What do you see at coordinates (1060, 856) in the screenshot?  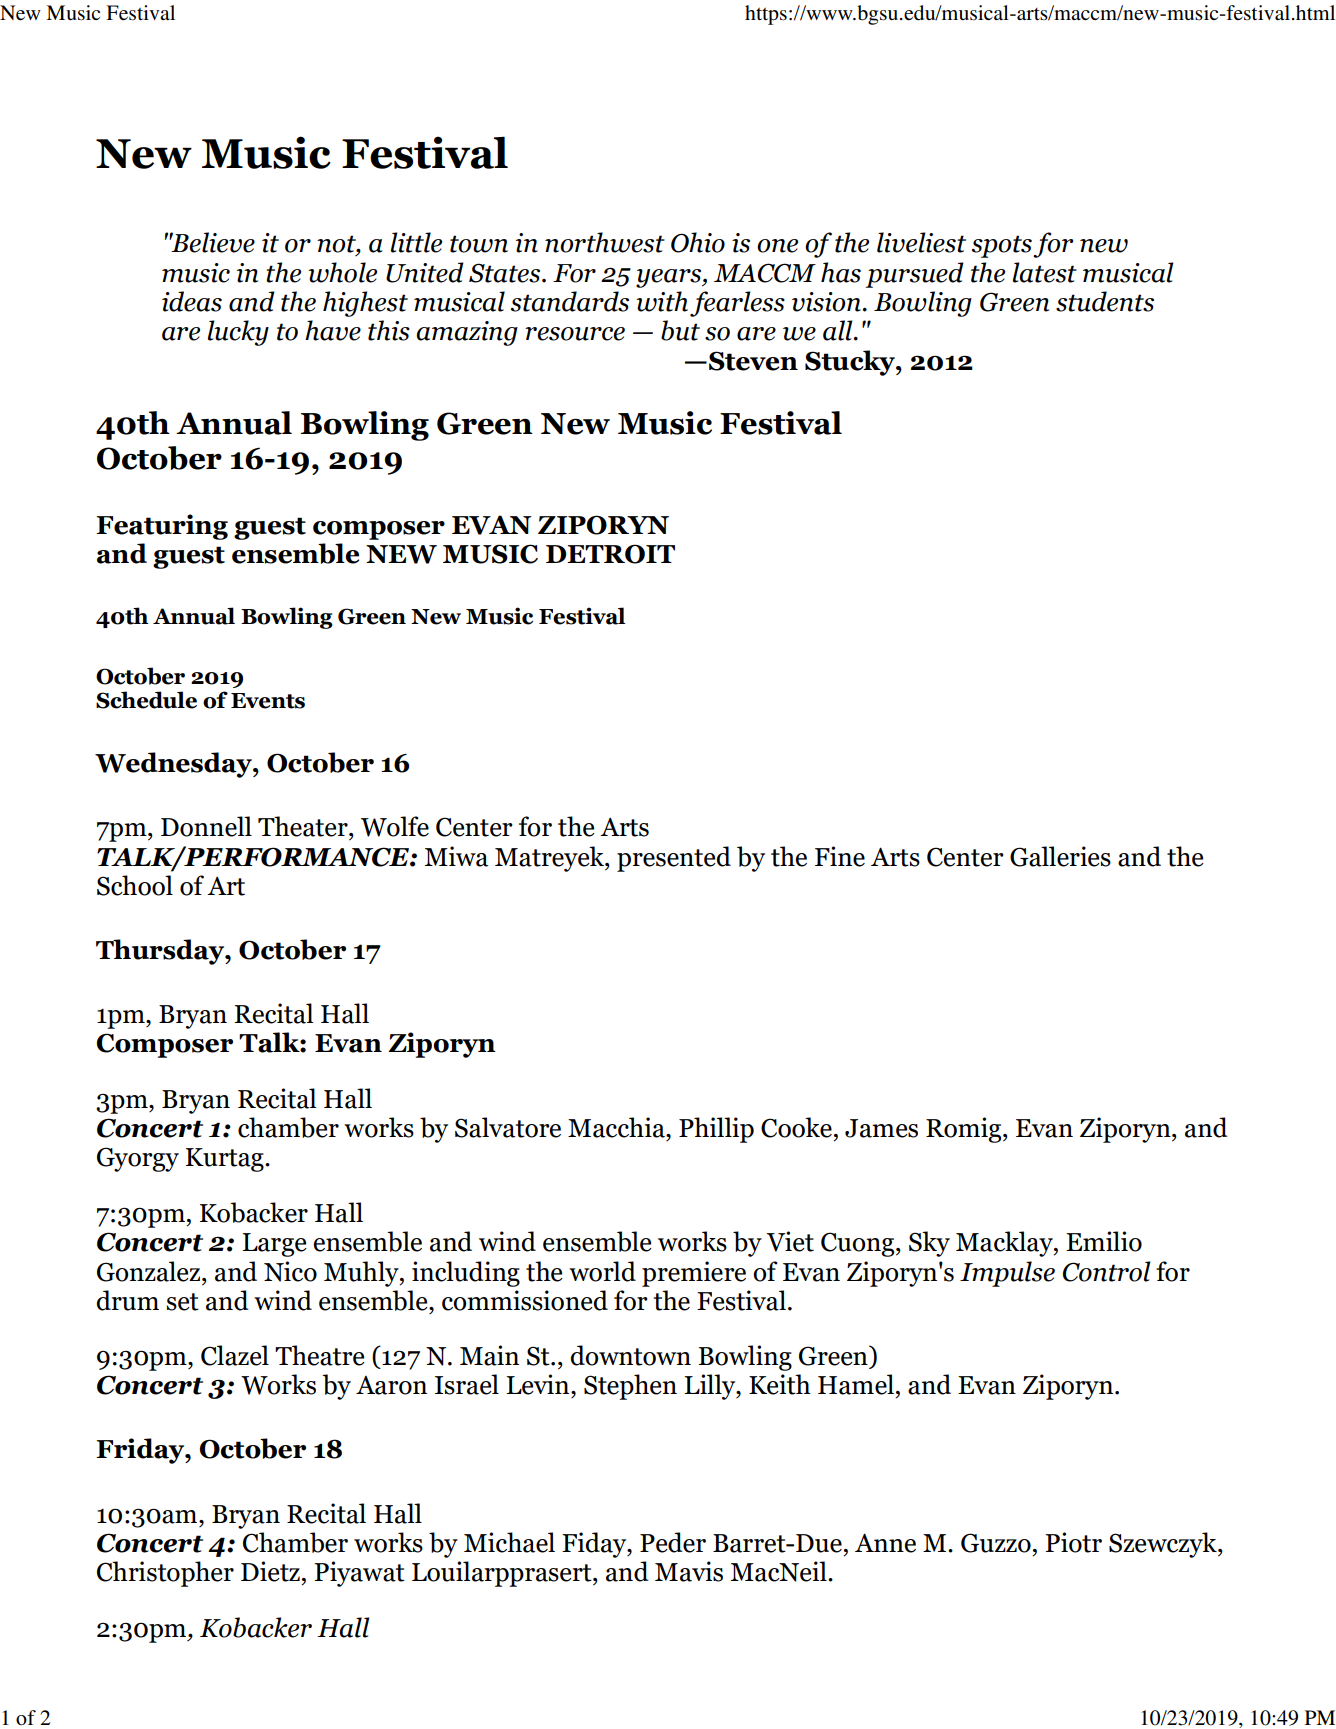 I see `Galleries` at bounding box center [1060, 856].
